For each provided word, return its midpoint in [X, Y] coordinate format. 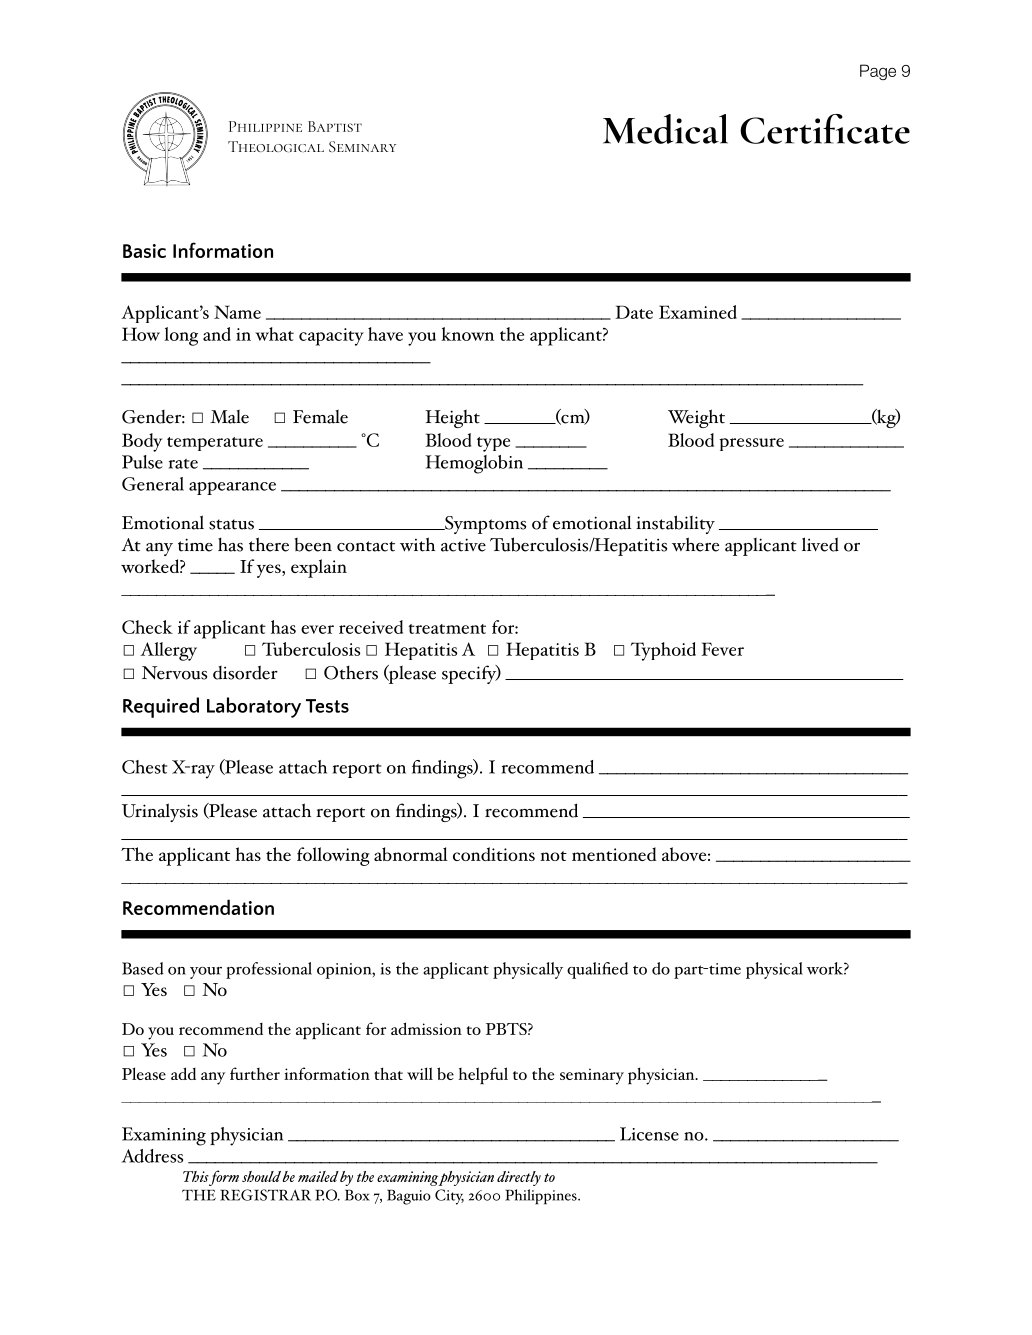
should [261, 1176]
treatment [447, 629]
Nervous [174, 673]
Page [878, 72]
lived [820, 544]
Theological [276, 146]
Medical [665, 129]
